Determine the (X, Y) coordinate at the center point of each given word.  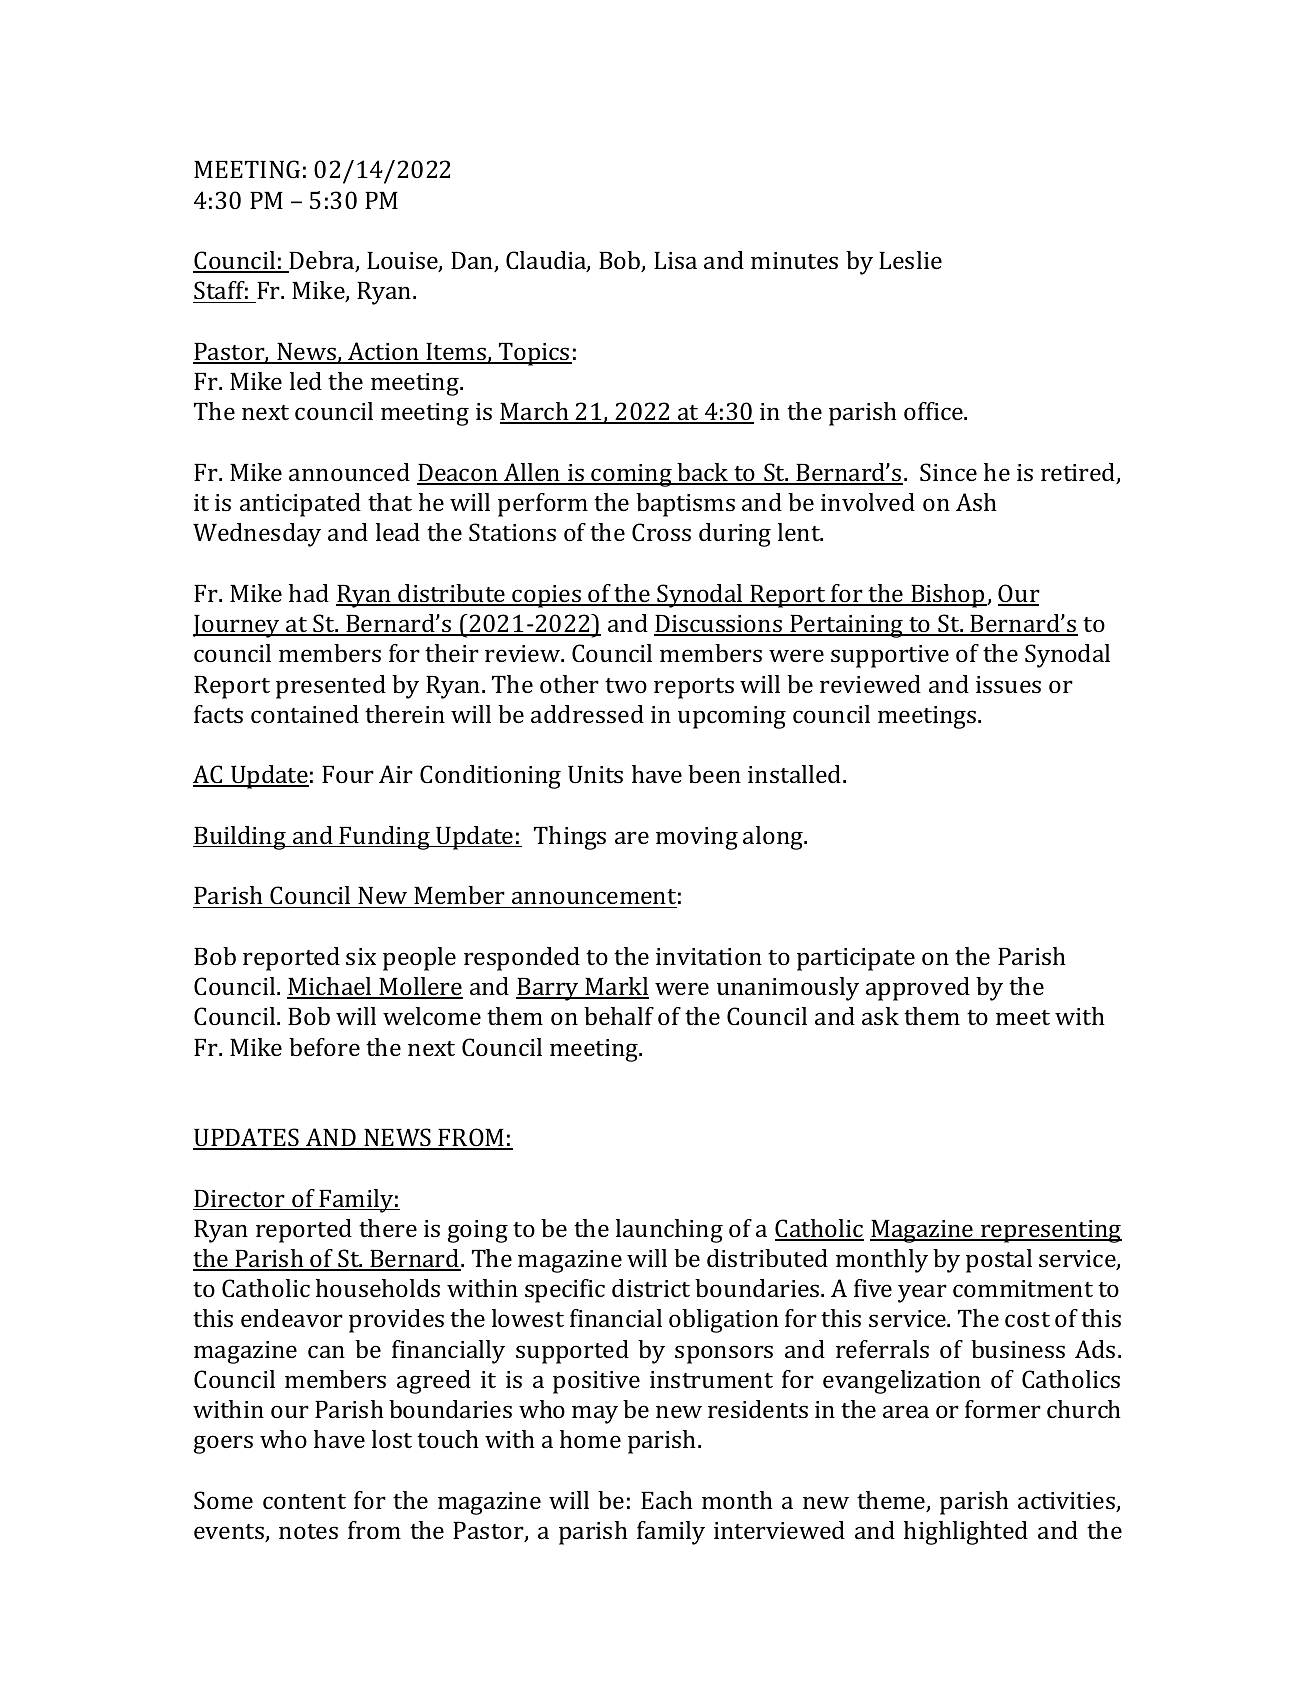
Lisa (675, 260)
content (304, 1501)
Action (383, 352)
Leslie (910, 260)
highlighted (966, 1533)
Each (667, 1500)
